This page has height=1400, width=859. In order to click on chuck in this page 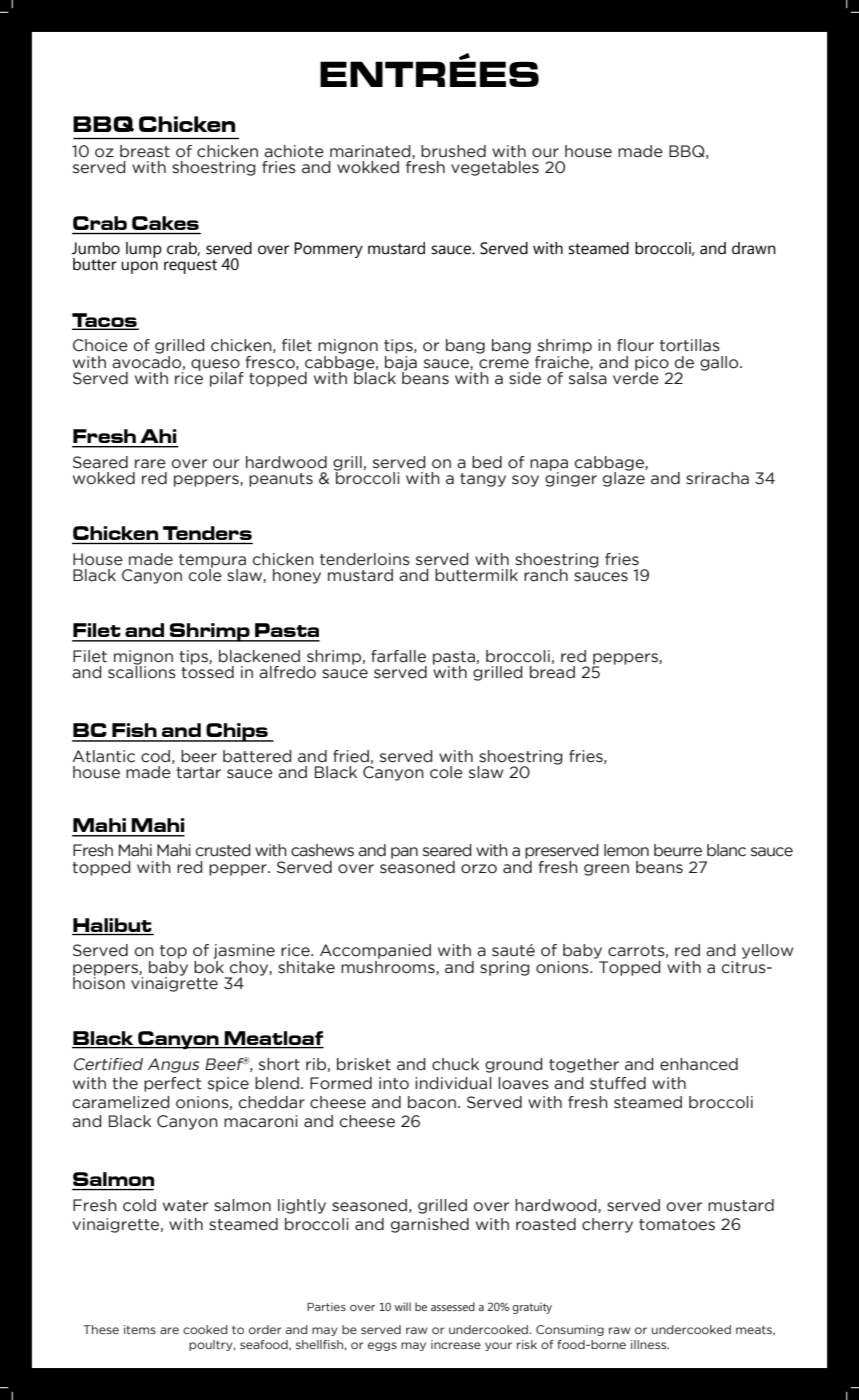, I will do `click(455, 1064)`.
